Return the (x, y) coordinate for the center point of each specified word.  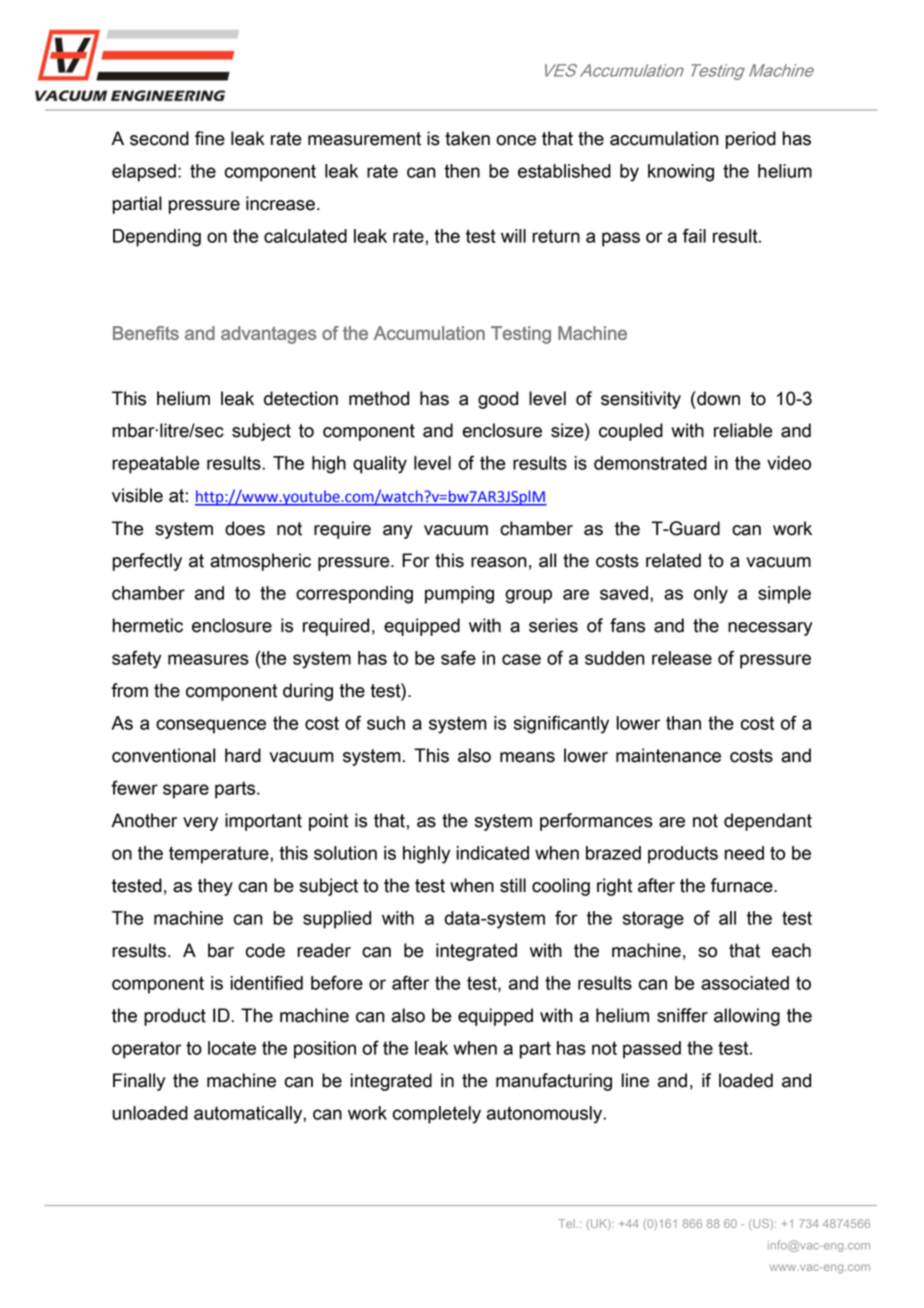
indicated (493, 853)
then (462, 171)
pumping (459, 595)
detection (301, 398)
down (717, 398)
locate (232, 1048)
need (744, 853)
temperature (220, 855)
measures (208, 659)
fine (210, 138)
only (711, 595)
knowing (681, 173)
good (498, 400)
